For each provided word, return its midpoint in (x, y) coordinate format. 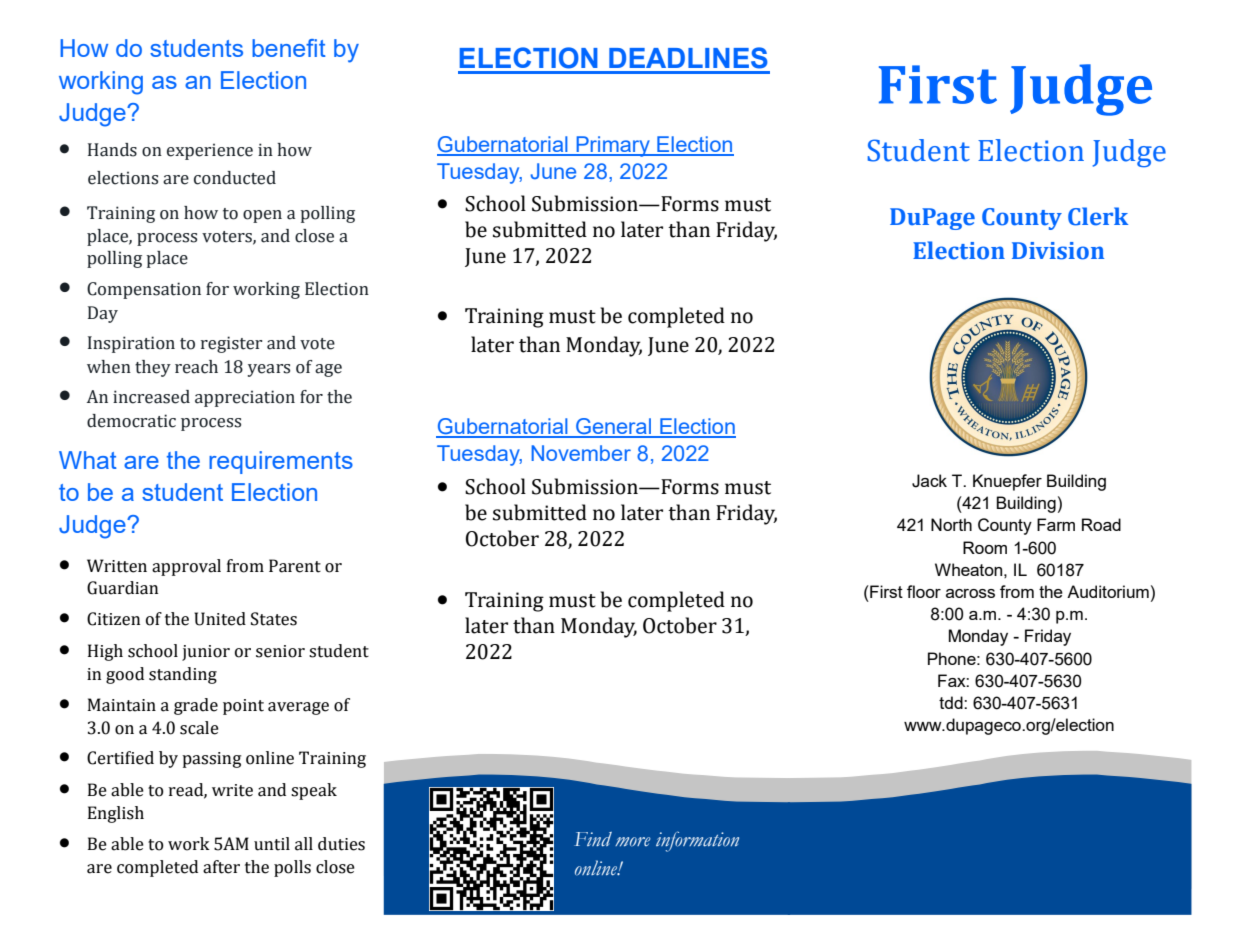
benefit (289, 48)
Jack (929, 481)
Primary (613, 146)
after (221, 867)
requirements (281, 462)
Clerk (1098, 216)
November (581, 453)
